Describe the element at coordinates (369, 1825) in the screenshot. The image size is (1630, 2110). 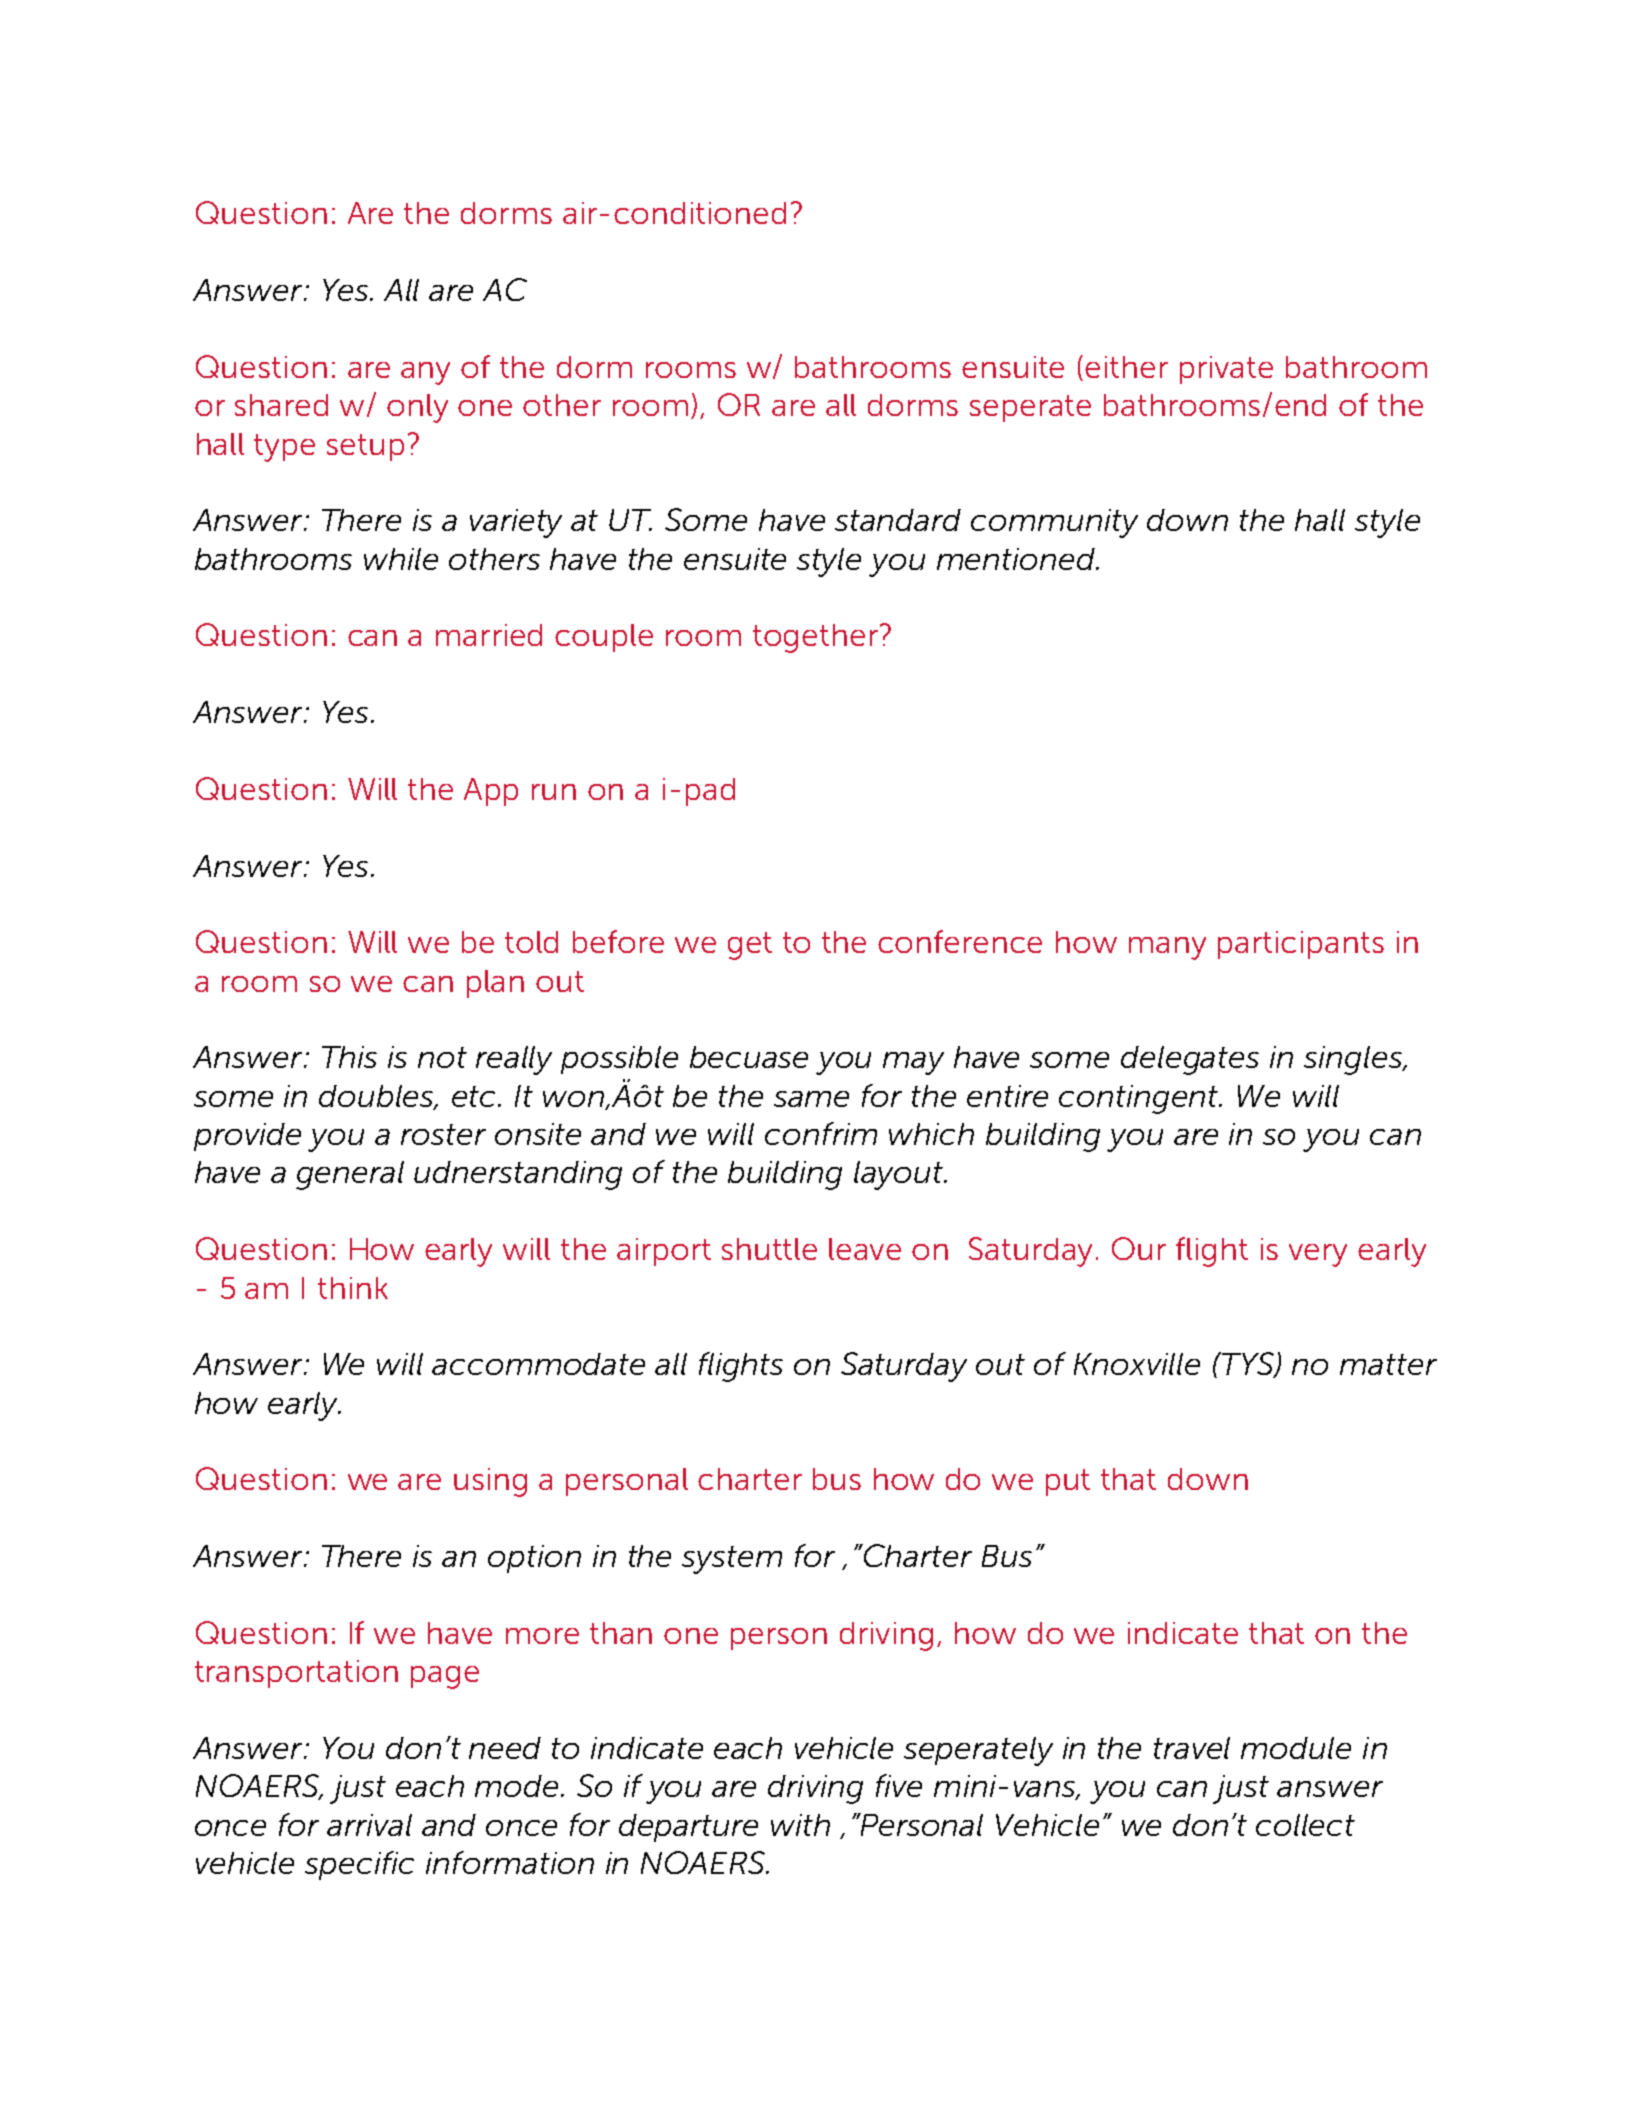
I see `arrival` at that location.
